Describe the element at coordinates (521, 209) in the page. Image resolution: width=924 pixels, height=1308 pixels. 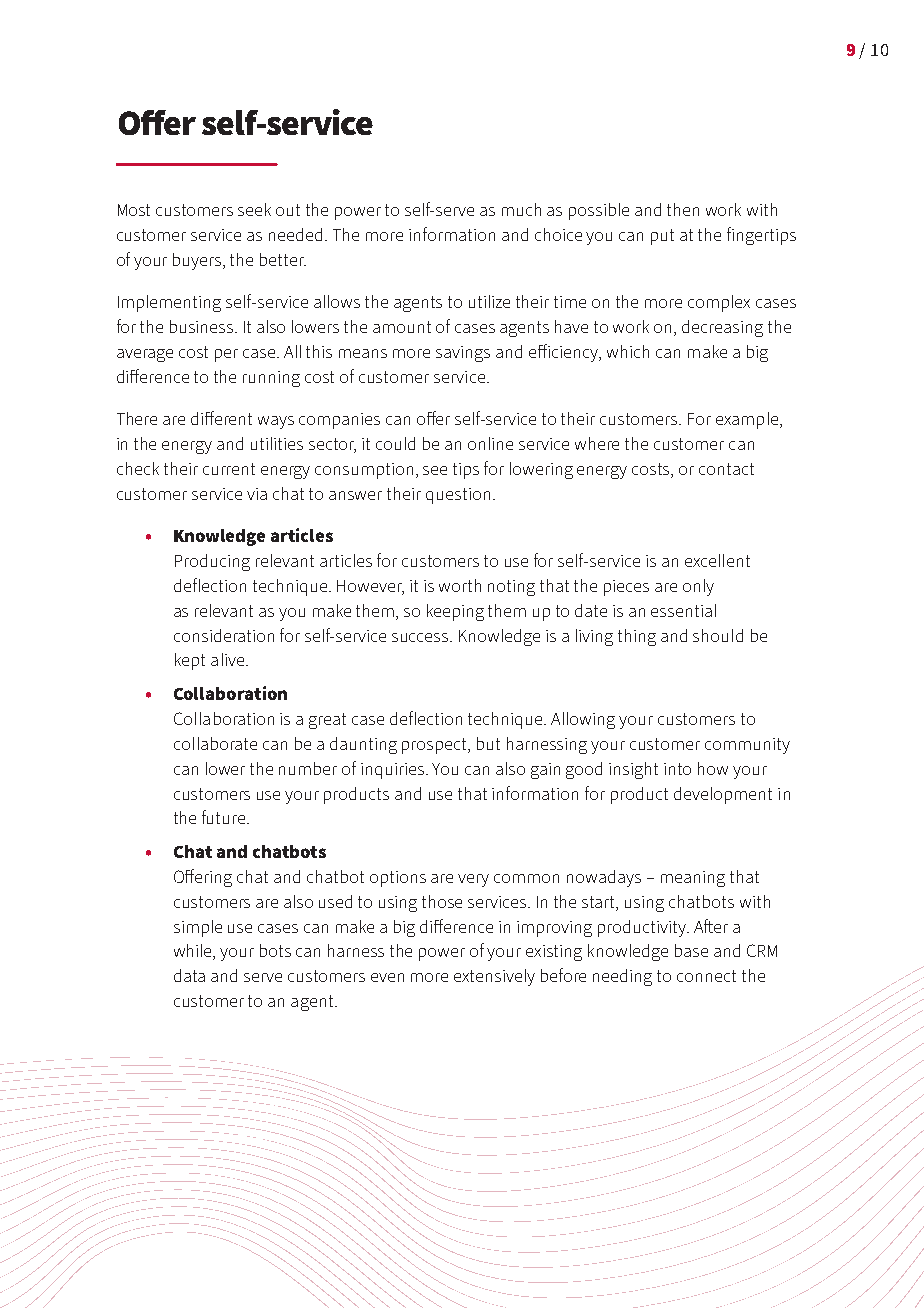
I see `much` at that location.
